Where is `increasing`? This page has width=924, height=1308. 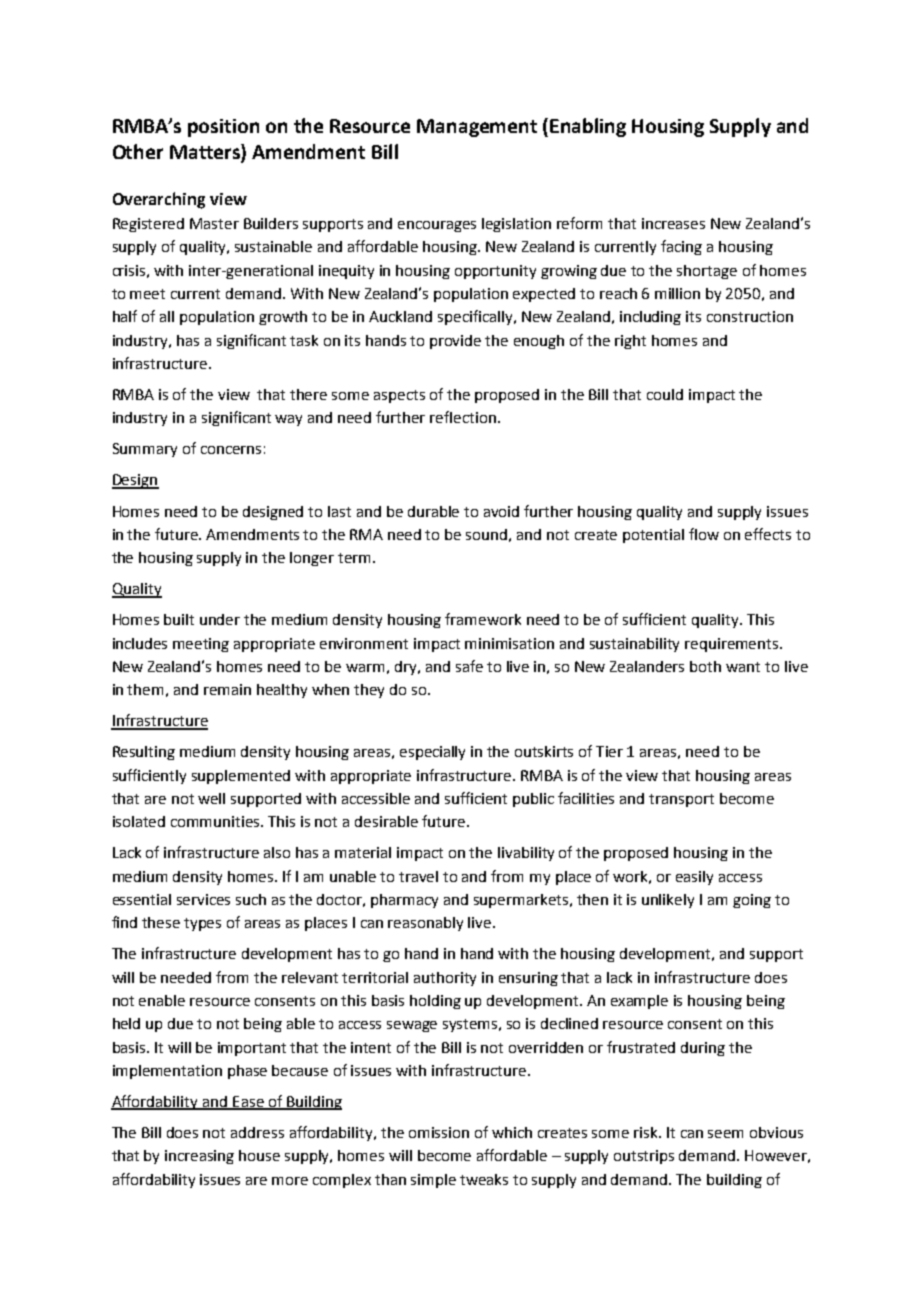 increasing is located at coordinates (199, 1157).
